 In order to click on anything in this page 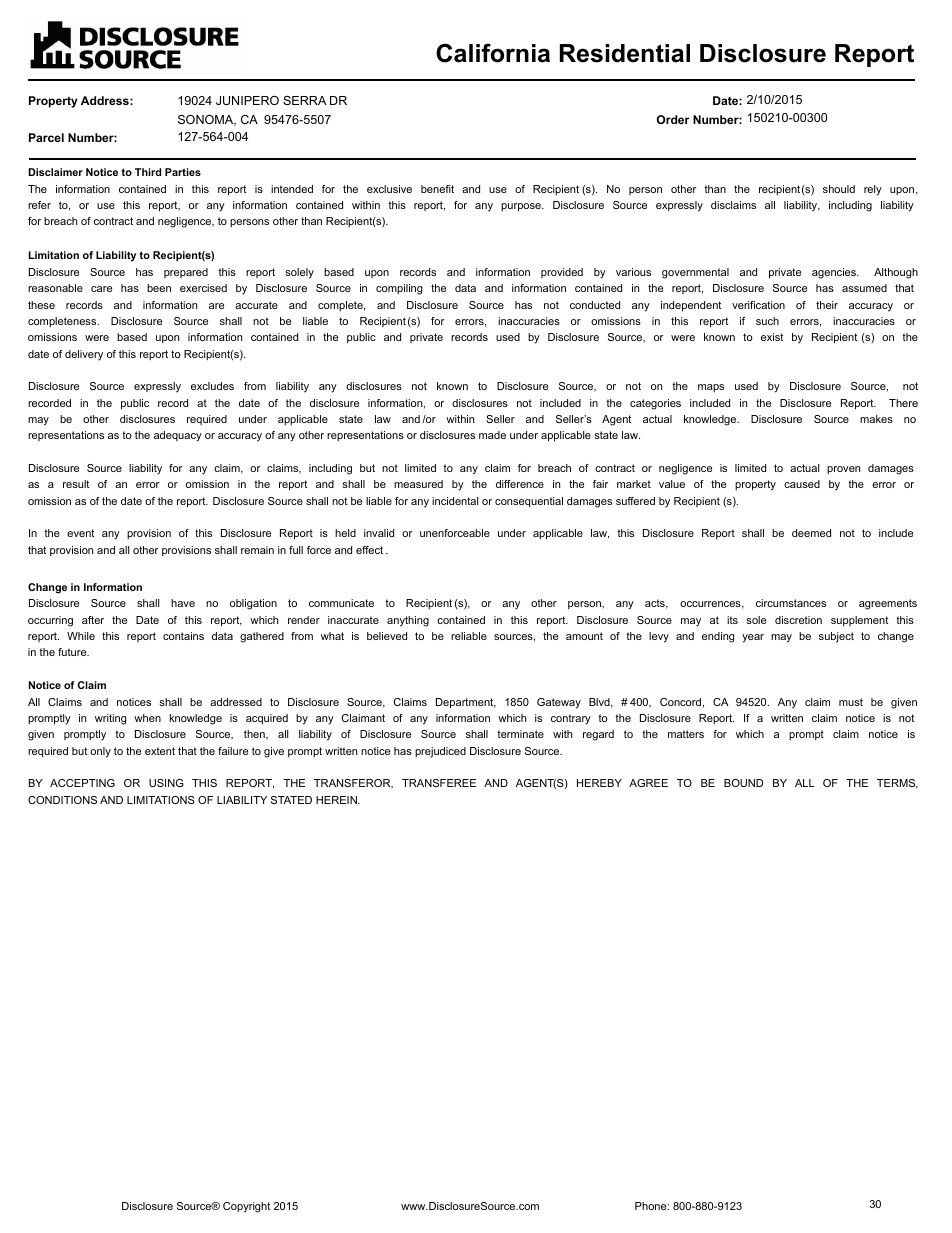, I will do `click(408, 621)`.
